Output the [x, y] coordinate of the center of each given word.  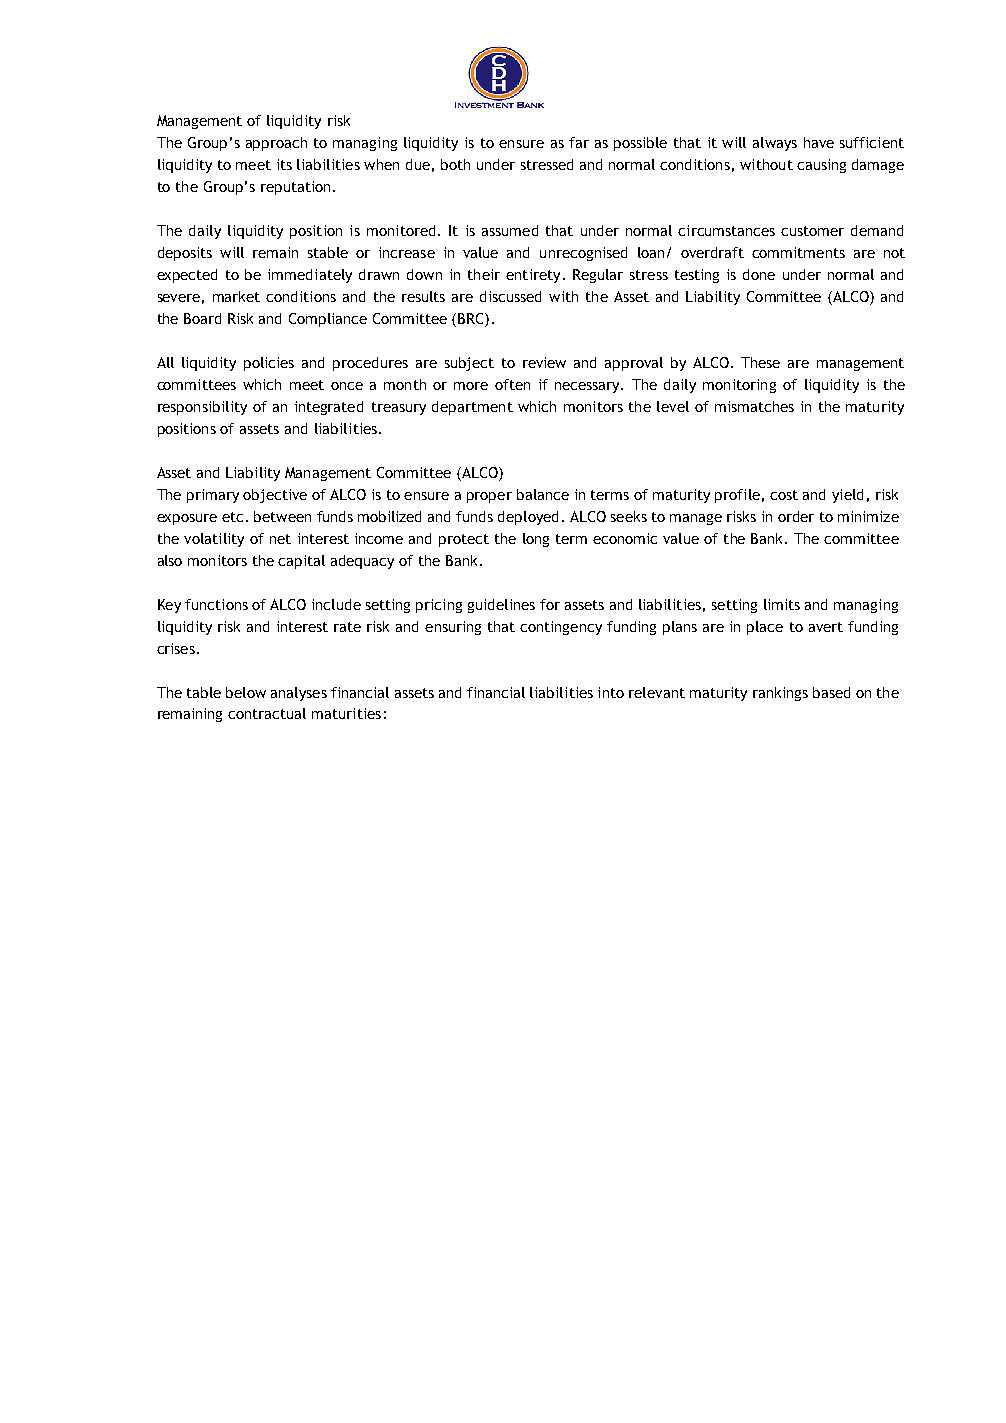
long [536, 540]
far [579, 142]
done [759, 274]
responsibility [202, 408]
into [611, 692]
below [246, 692]
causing [821, 166]
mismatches [754, 406]
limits [782, 604]
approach [276, 144]
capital [301, 562]
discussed [510, 296]
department [472, 408]
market [236, 296]
